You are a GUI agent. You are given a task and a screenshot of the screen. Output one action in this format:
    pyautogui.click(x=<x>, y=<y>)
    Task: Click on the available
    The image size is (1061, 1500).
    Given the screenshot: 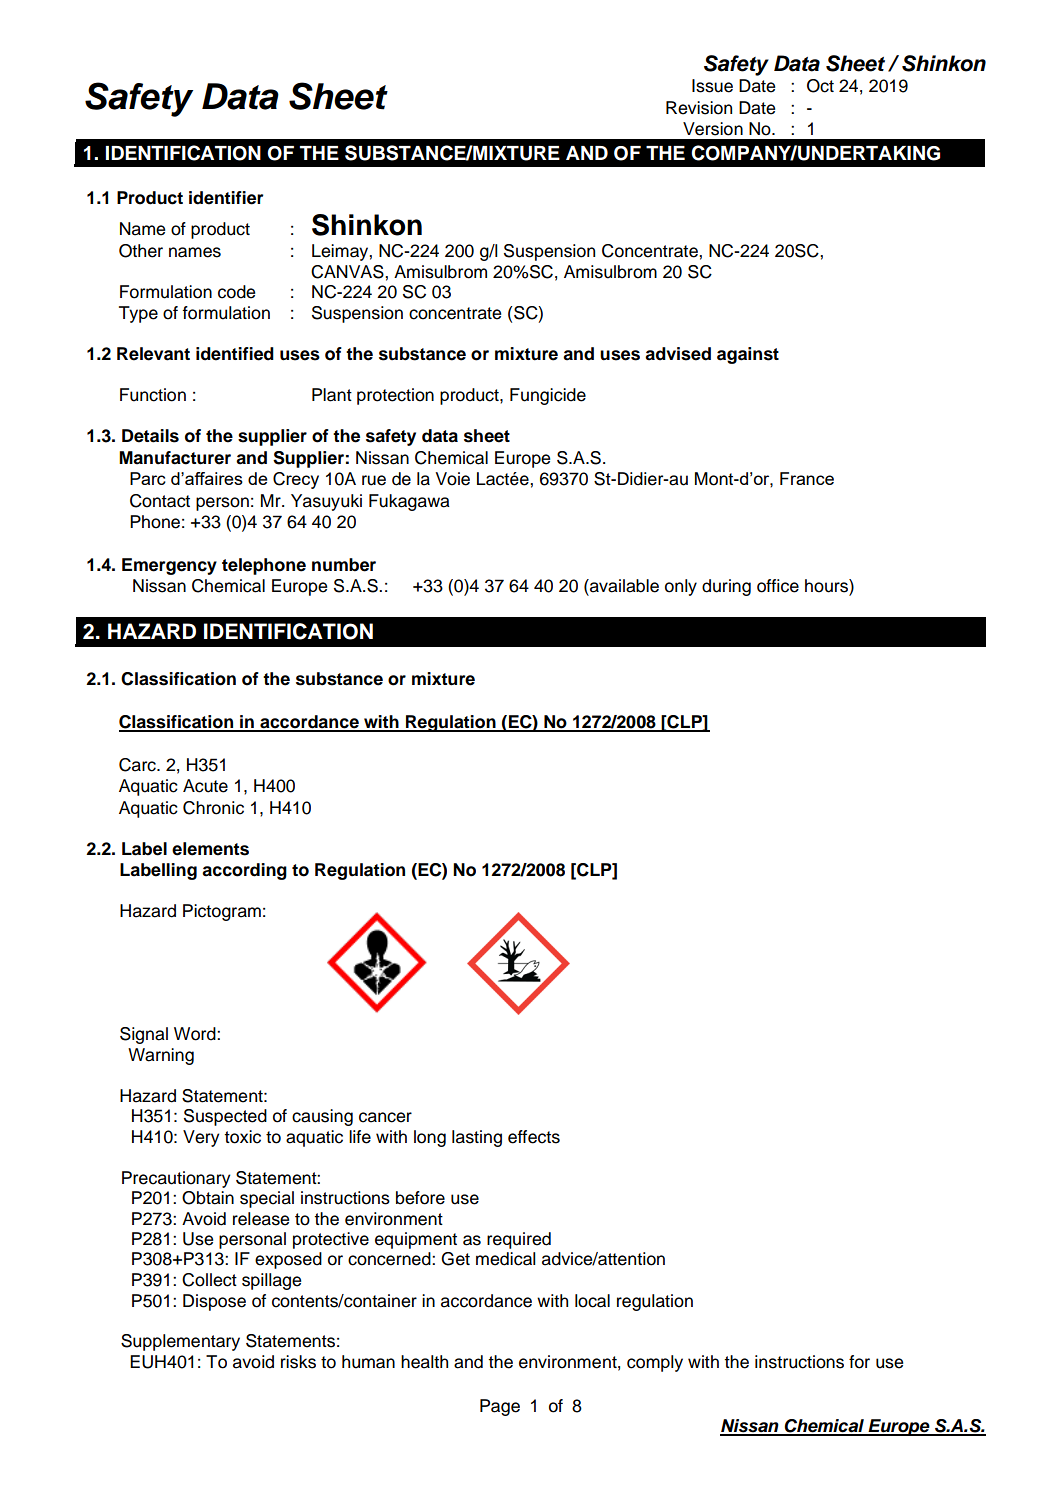 What is the action you would take?
    pyautogui.click(x=623, y=586)
